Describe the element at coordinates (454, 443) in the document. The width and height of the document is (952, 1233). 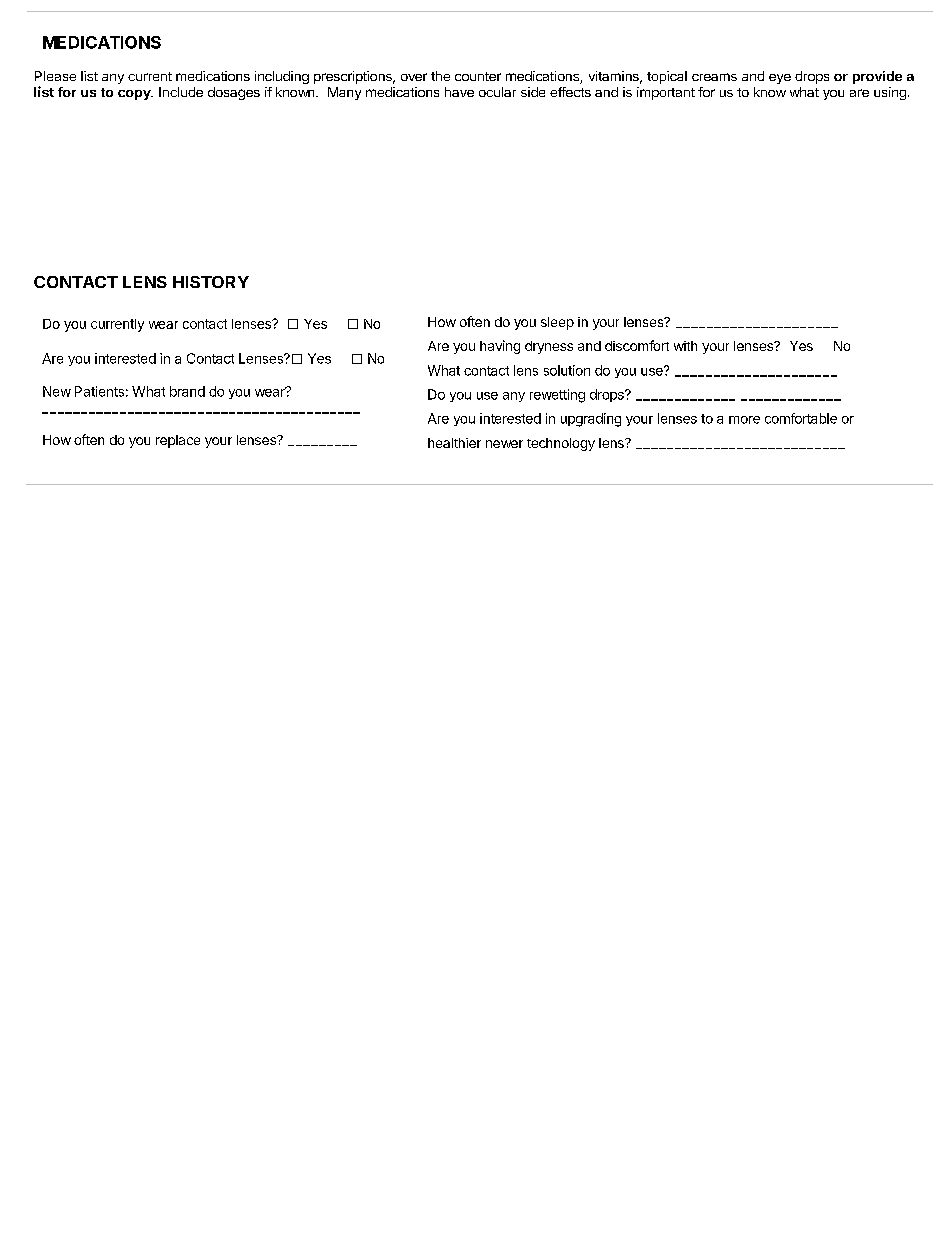
I see `healthier` at that location.
